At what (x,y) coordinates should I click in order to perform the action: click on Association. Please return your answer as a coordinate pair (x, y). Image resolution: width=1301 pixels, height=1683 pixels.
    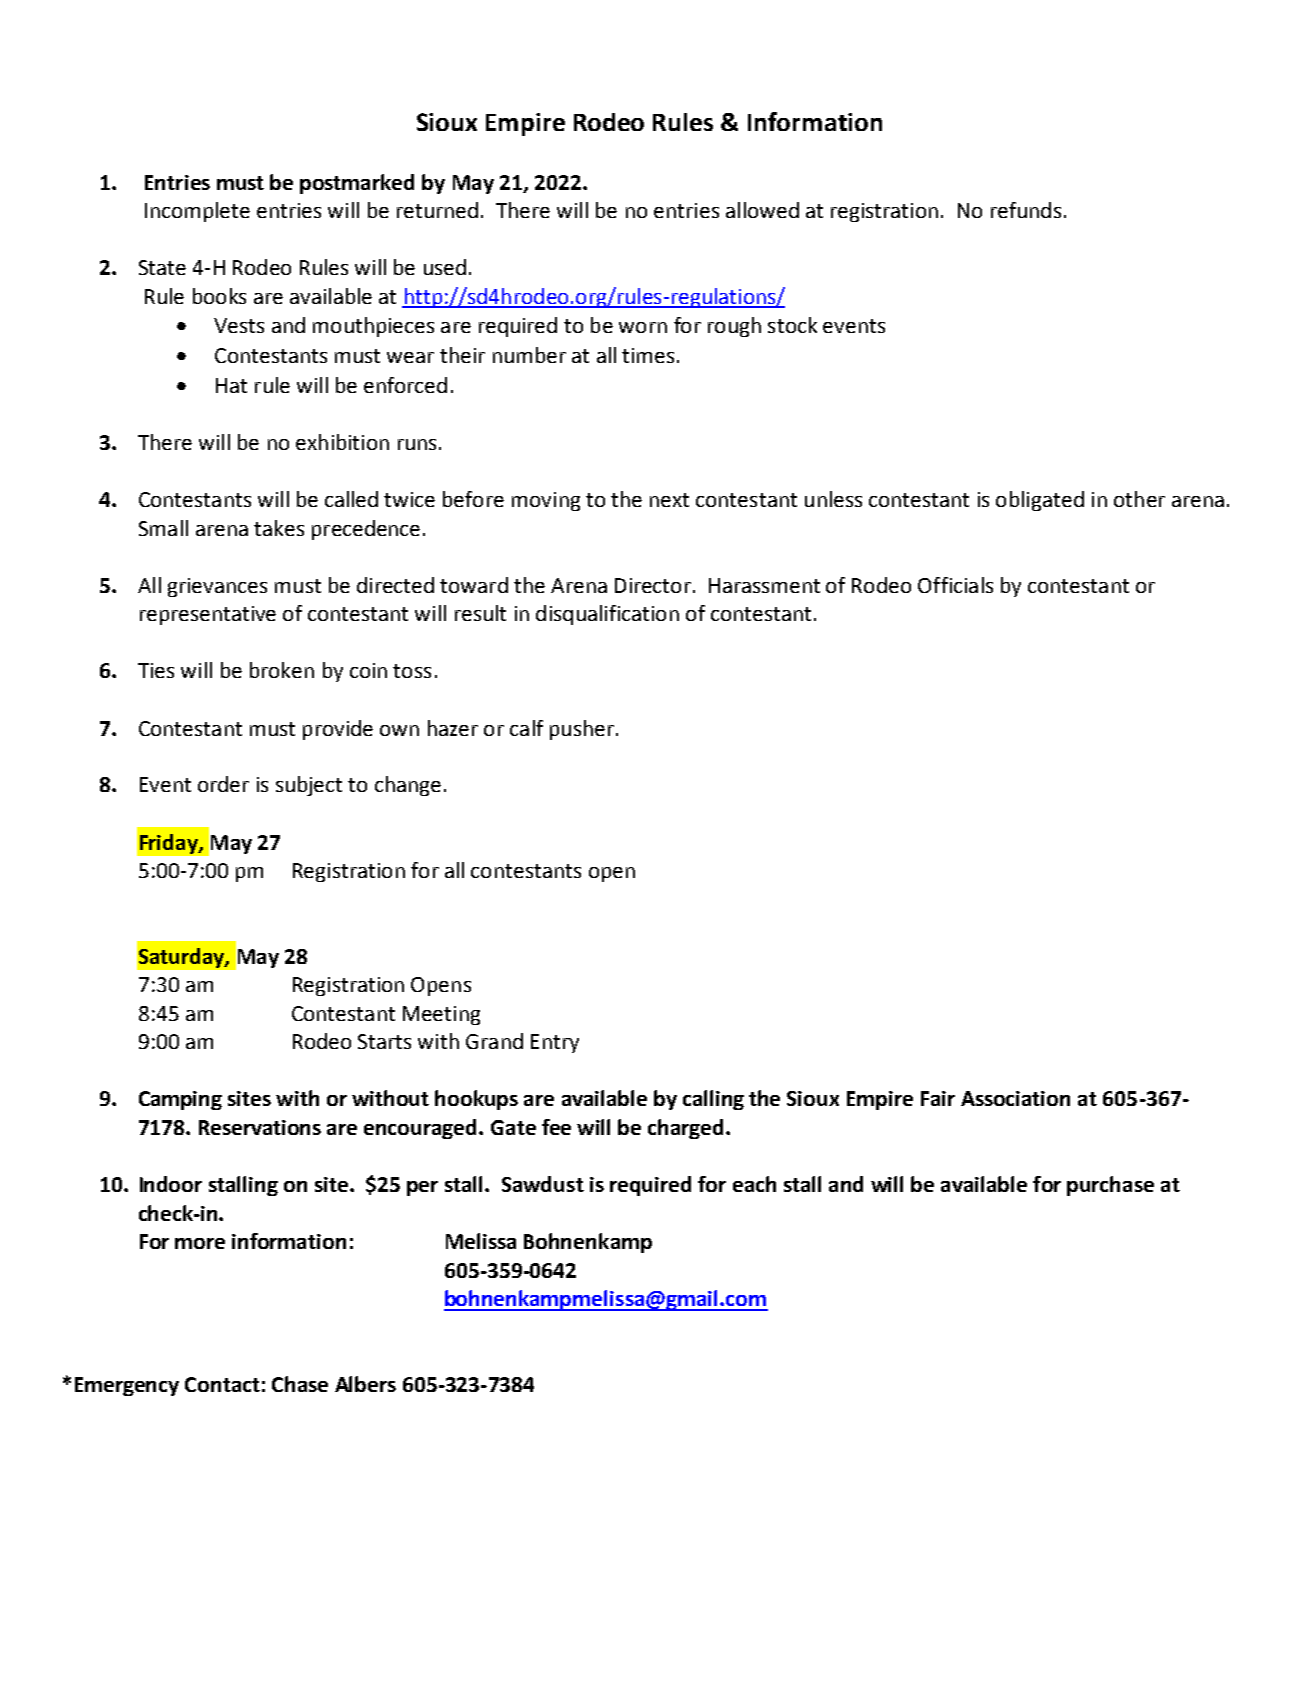
    Looking at the image, I should click on (1015, 1098).
